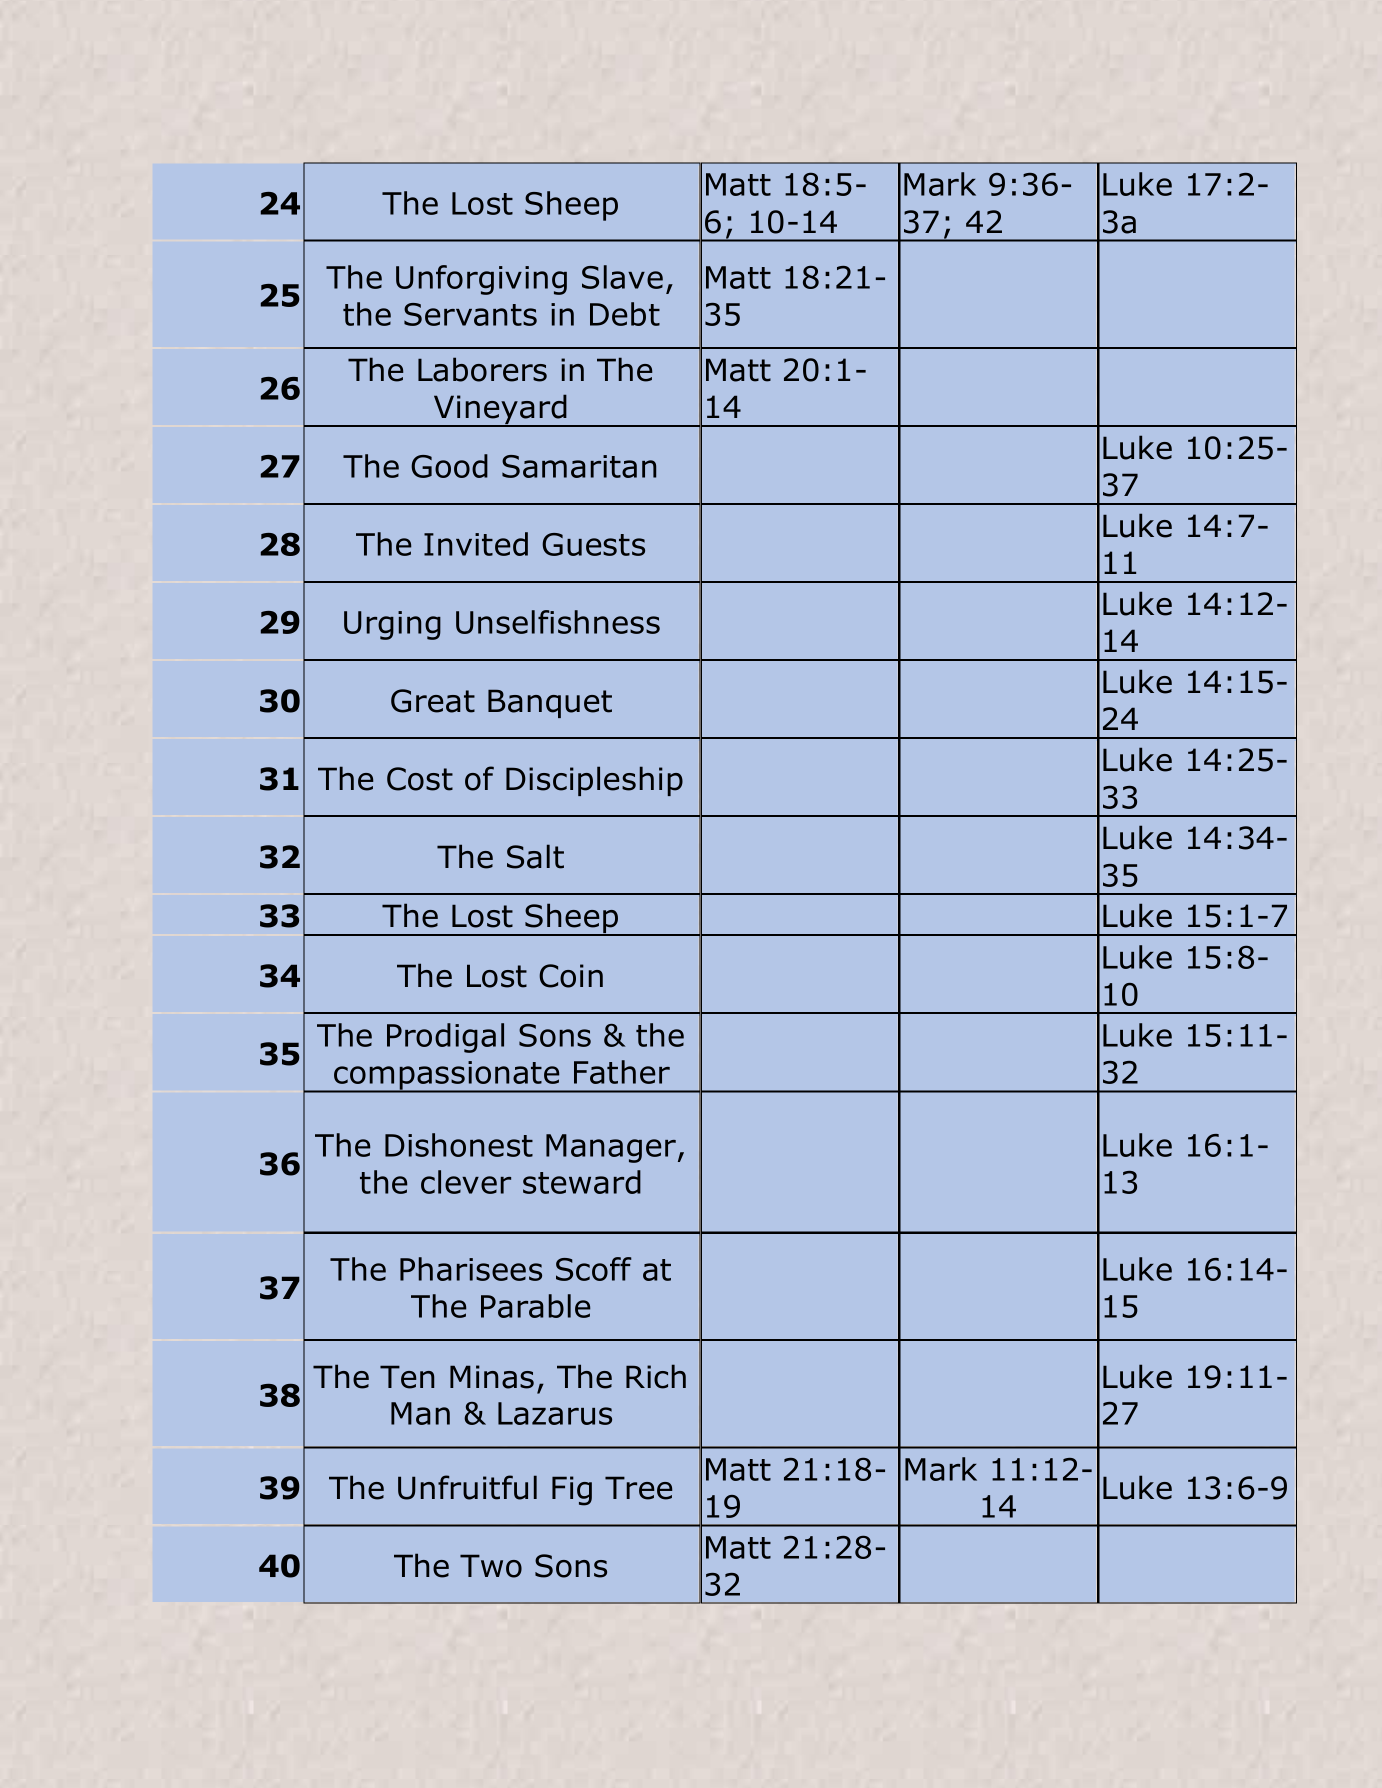  What do you see at coordinates (612, 1148) in the screenshot?
I see `Manager` at bounding box center [612, 1148].
